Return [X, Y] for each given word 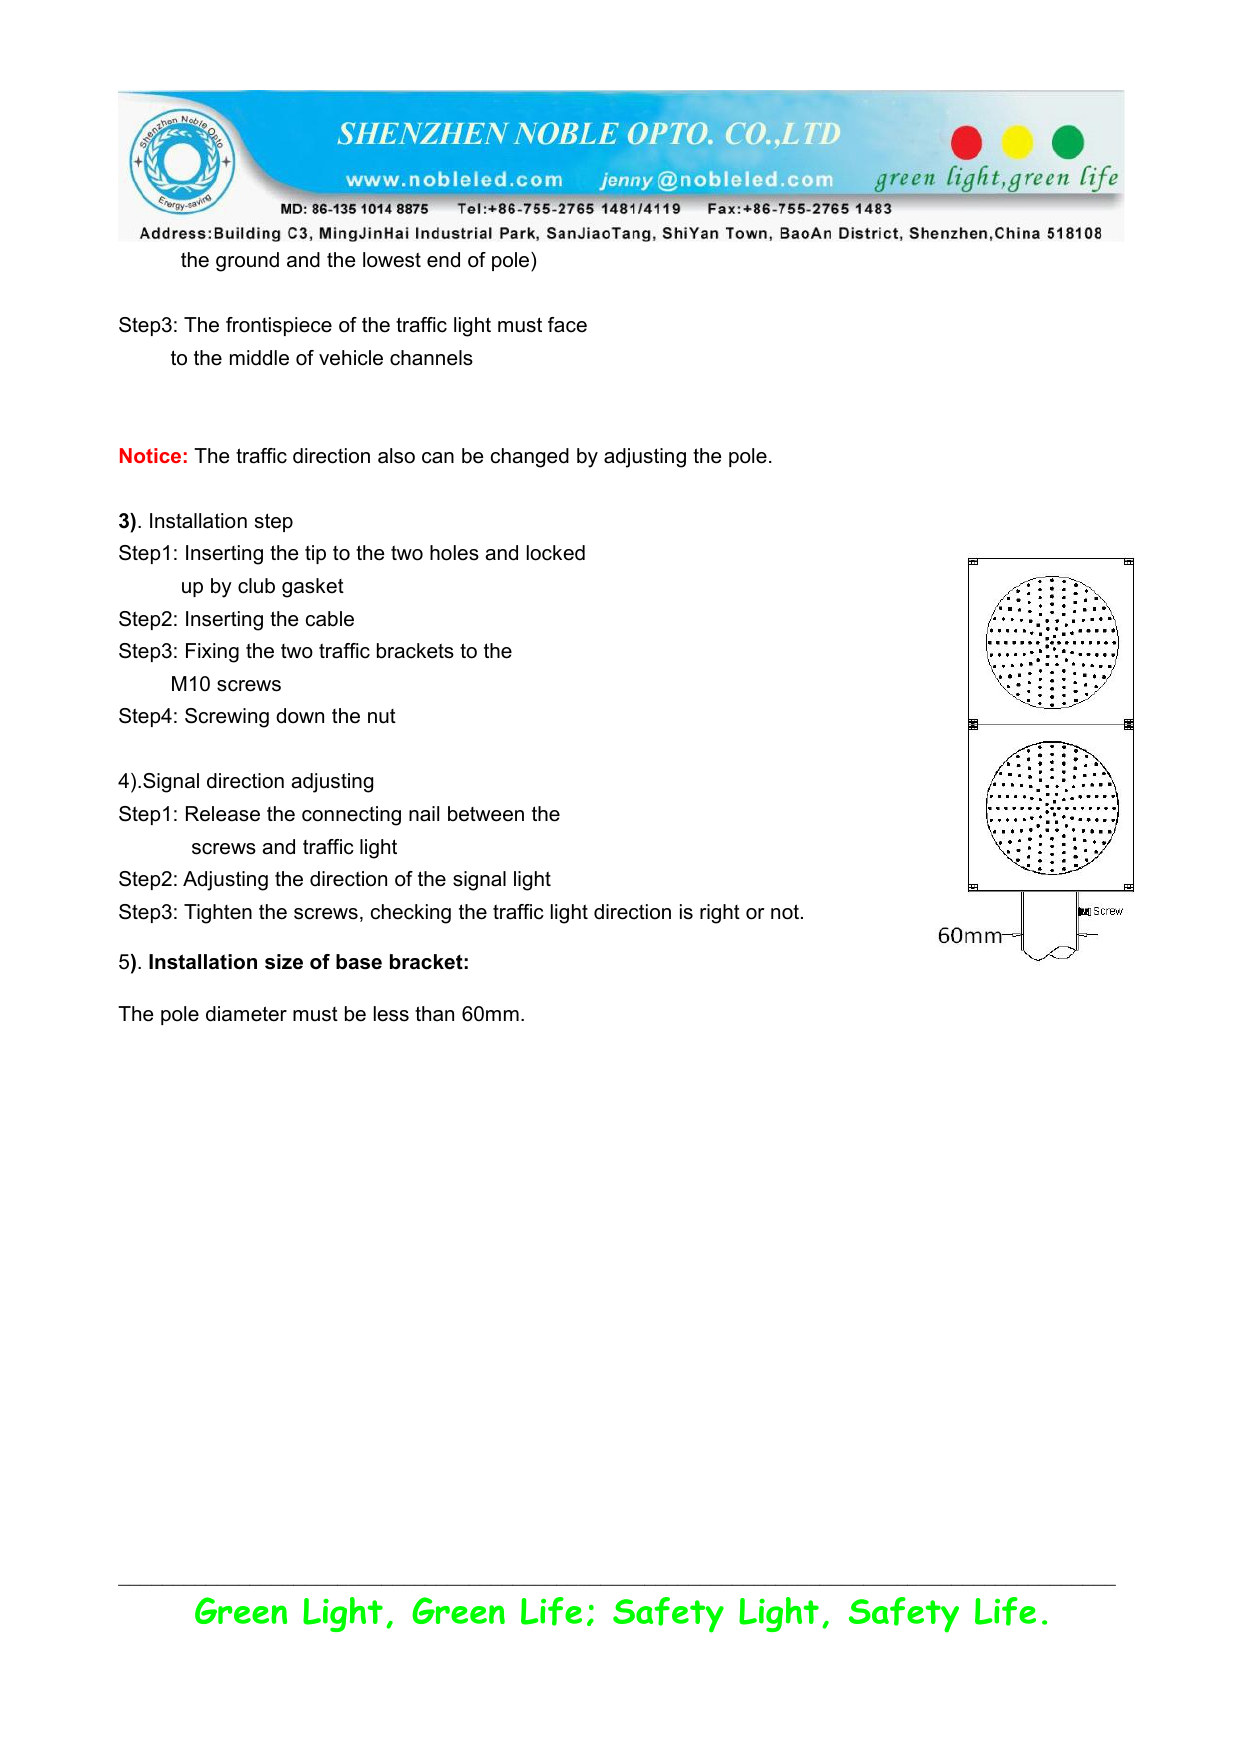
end [443, 260]
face [567, 325]
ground [247, 262]
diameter [246, 1014]
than [434, 1014]
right [720, 914]
